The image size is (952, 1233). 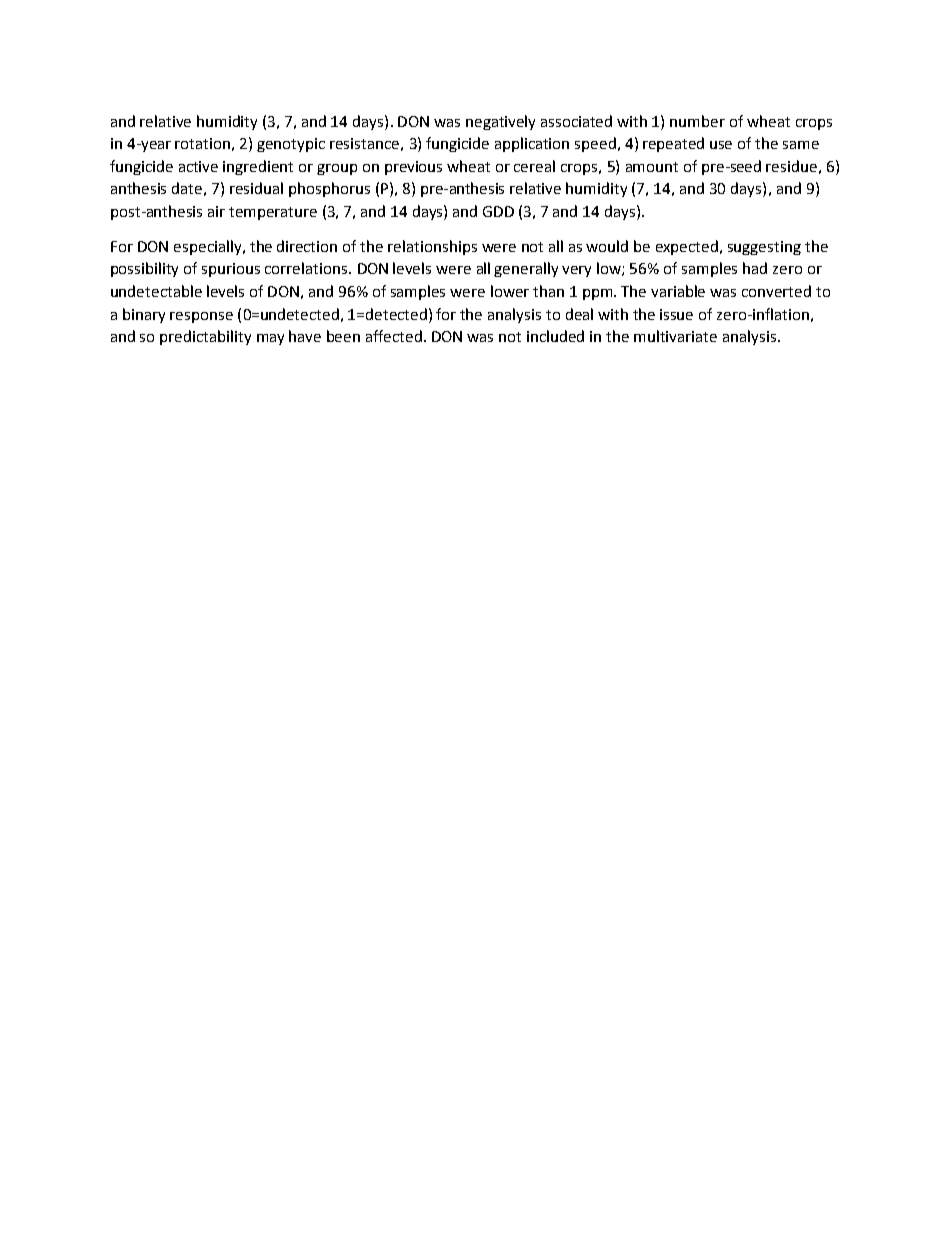 I want to click on residual, so click(x=256, y=188).
